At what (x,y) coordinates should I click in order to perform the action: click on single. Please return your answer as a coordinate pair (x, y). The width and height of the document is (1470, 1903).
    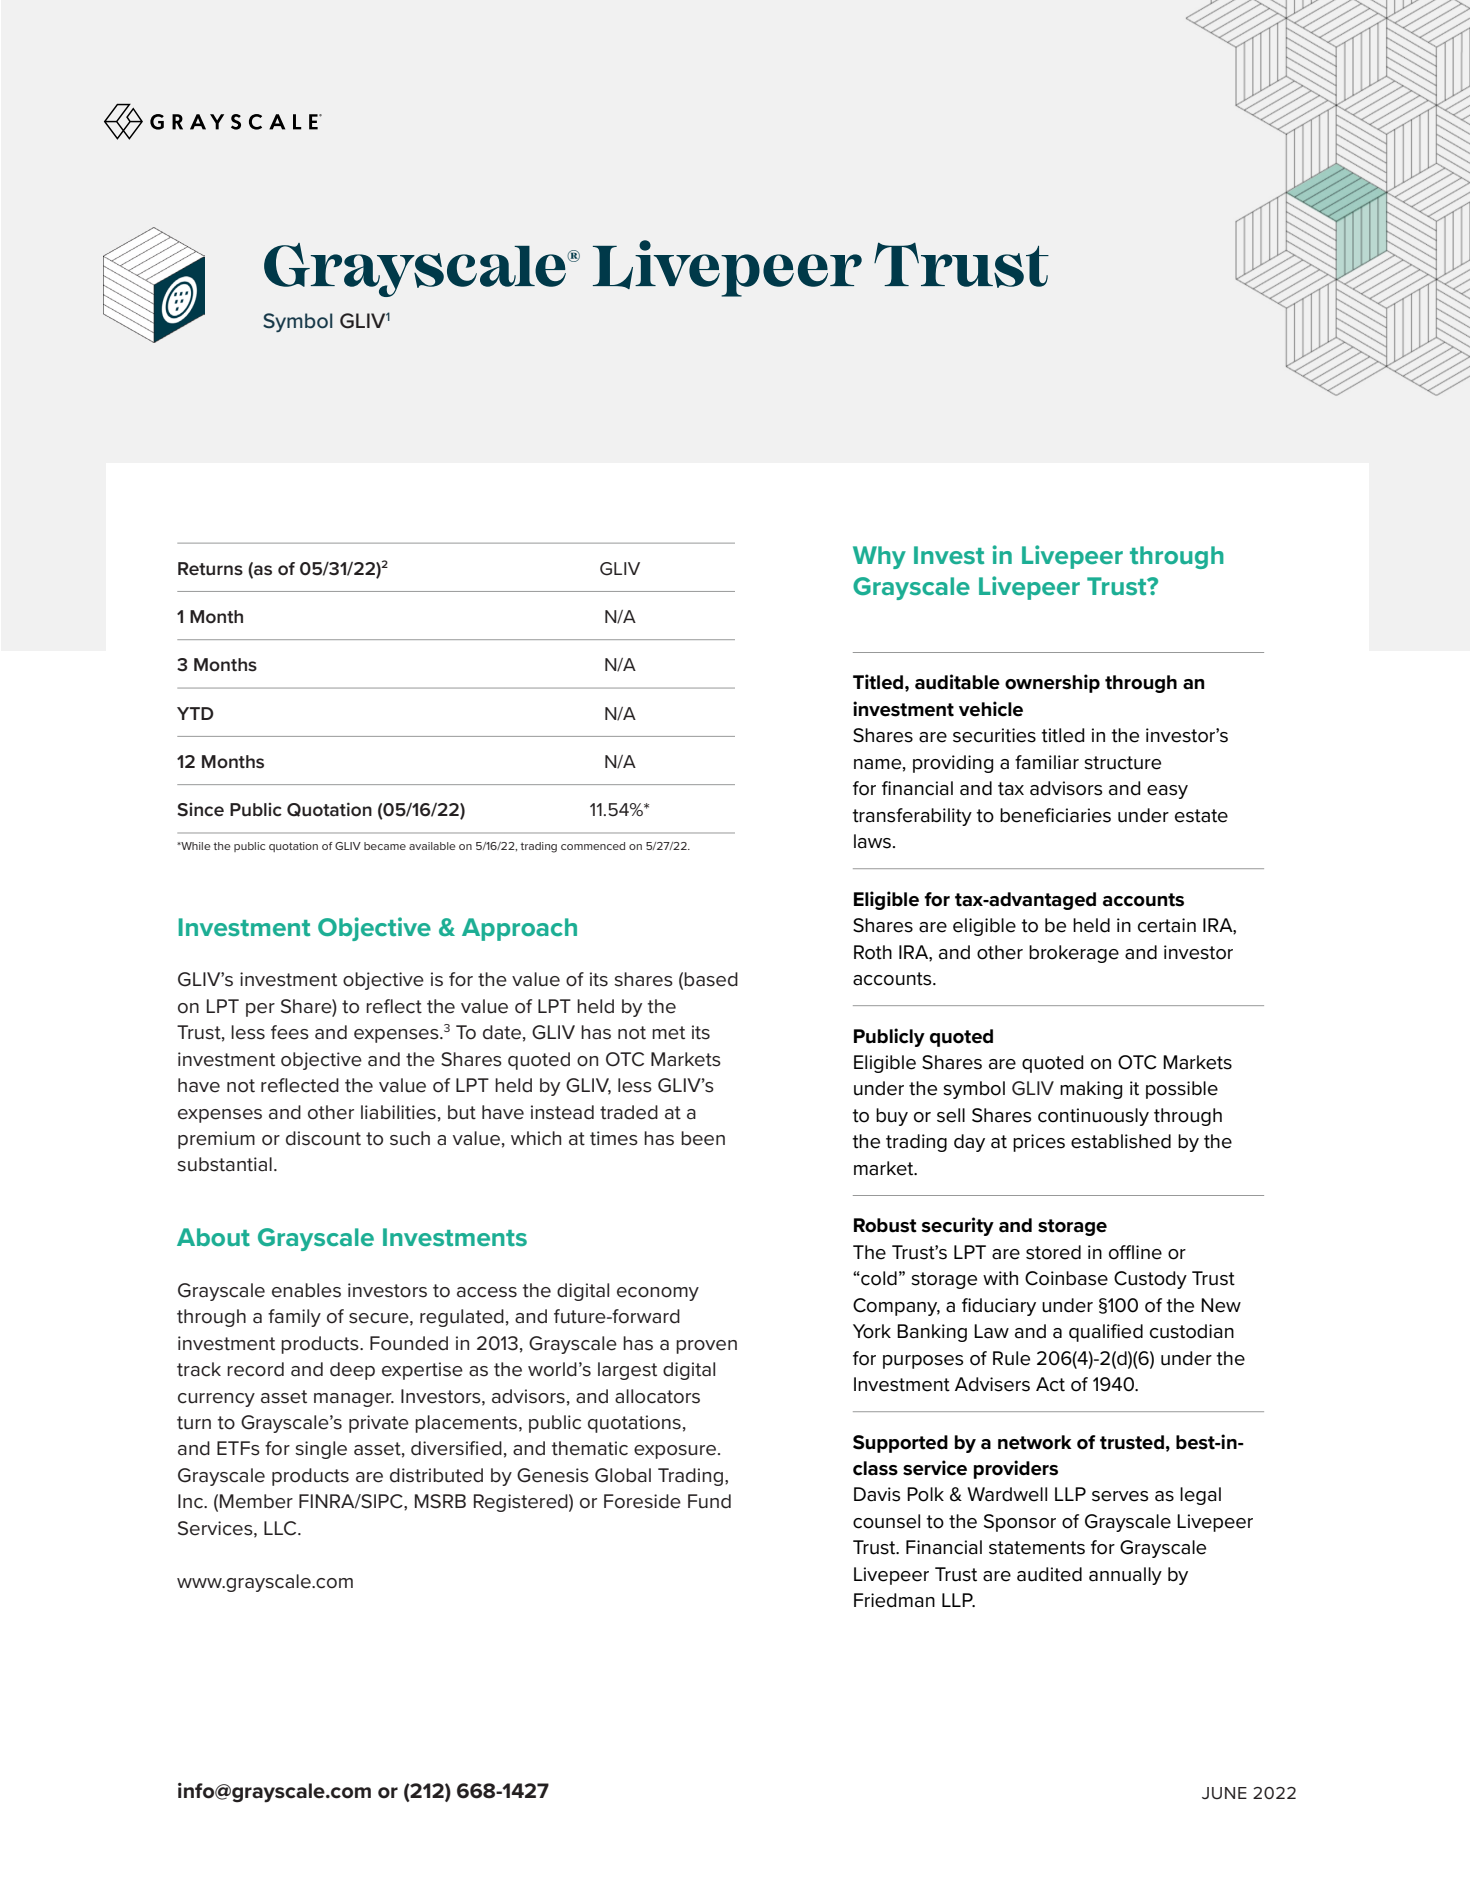
    Looking at the image, I should click on (321, 1450).
